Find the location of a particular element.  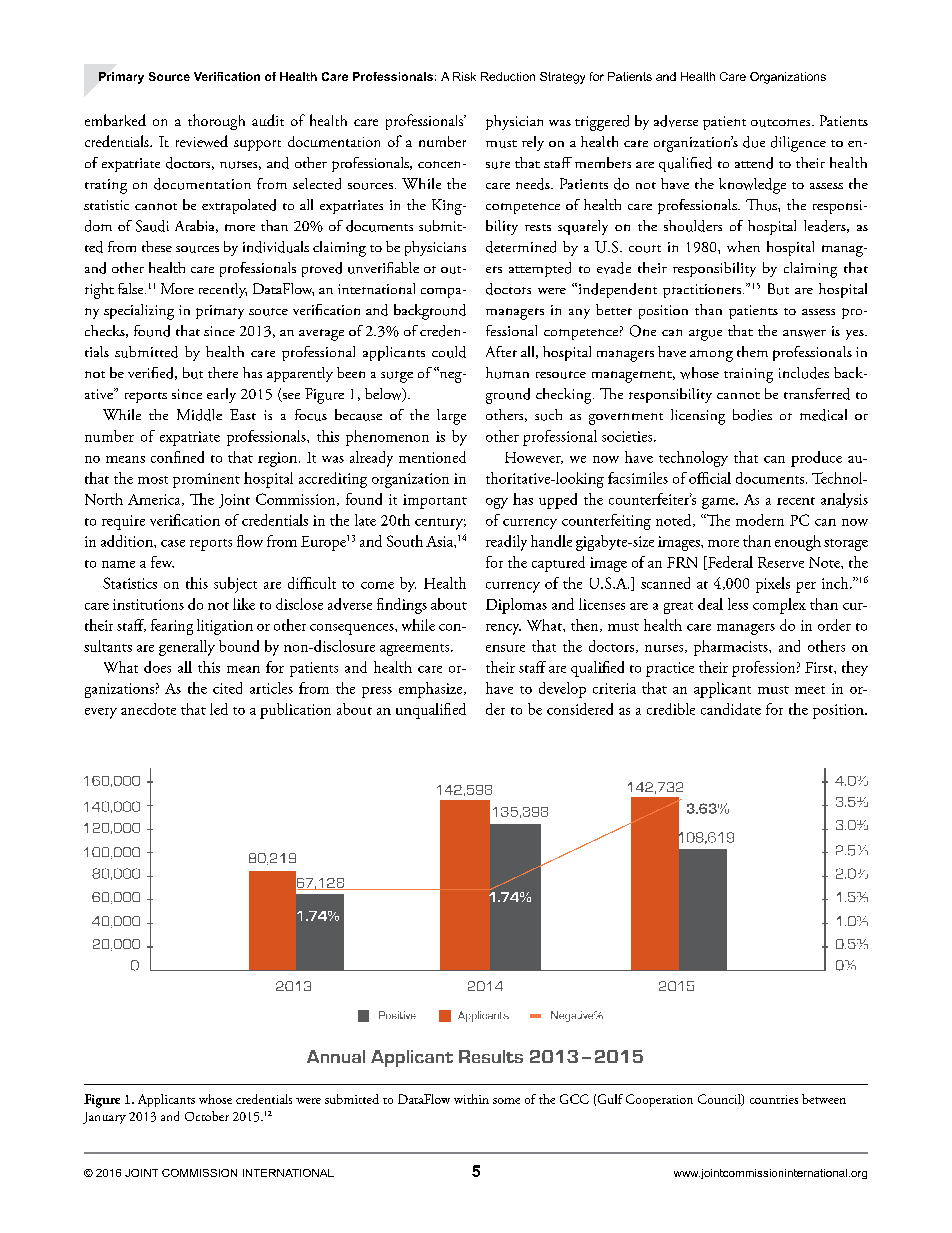

bodies is located at coordinates (752, 415).
